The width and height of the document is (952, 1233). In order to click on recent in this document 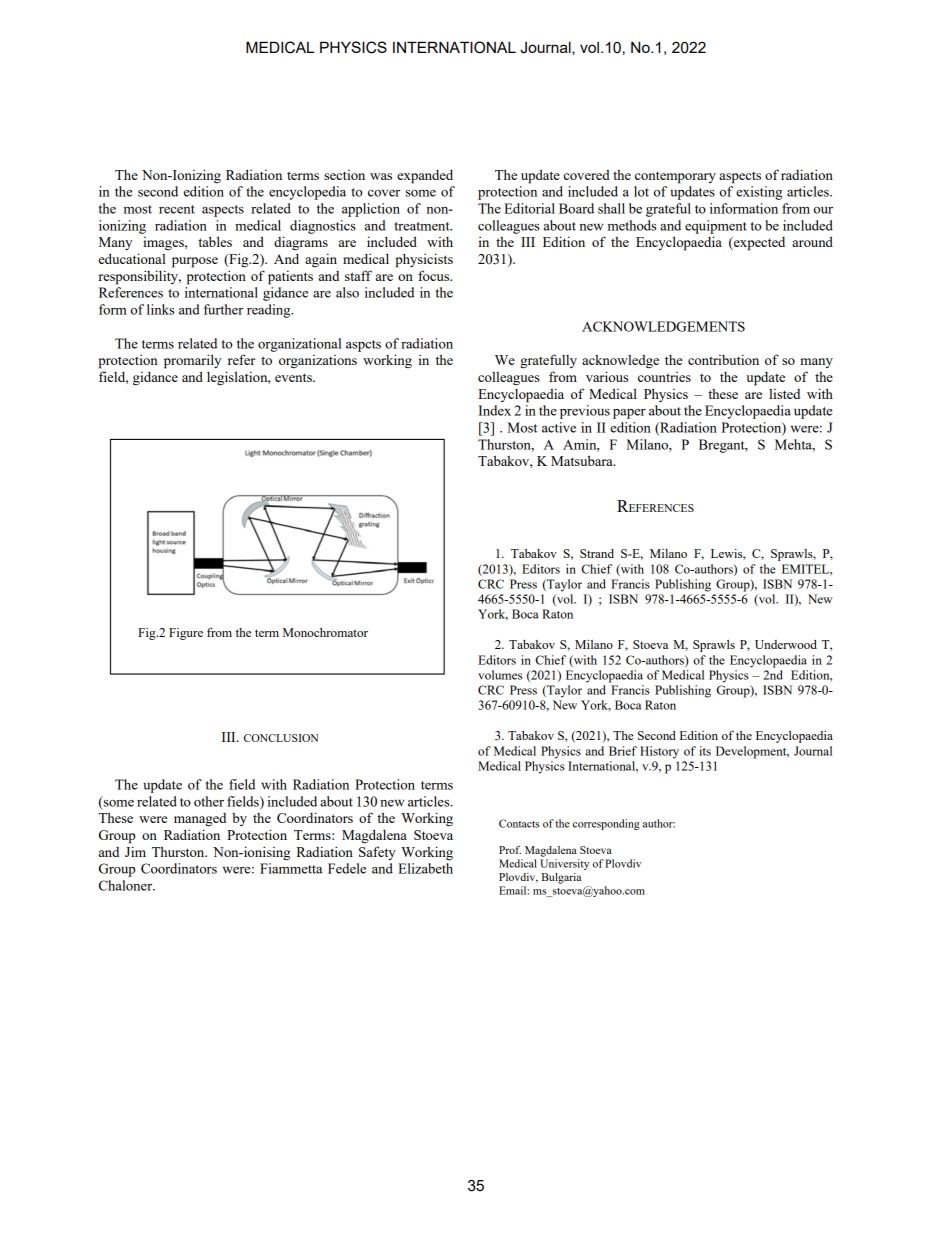, I will do `click(177, 209)`.
